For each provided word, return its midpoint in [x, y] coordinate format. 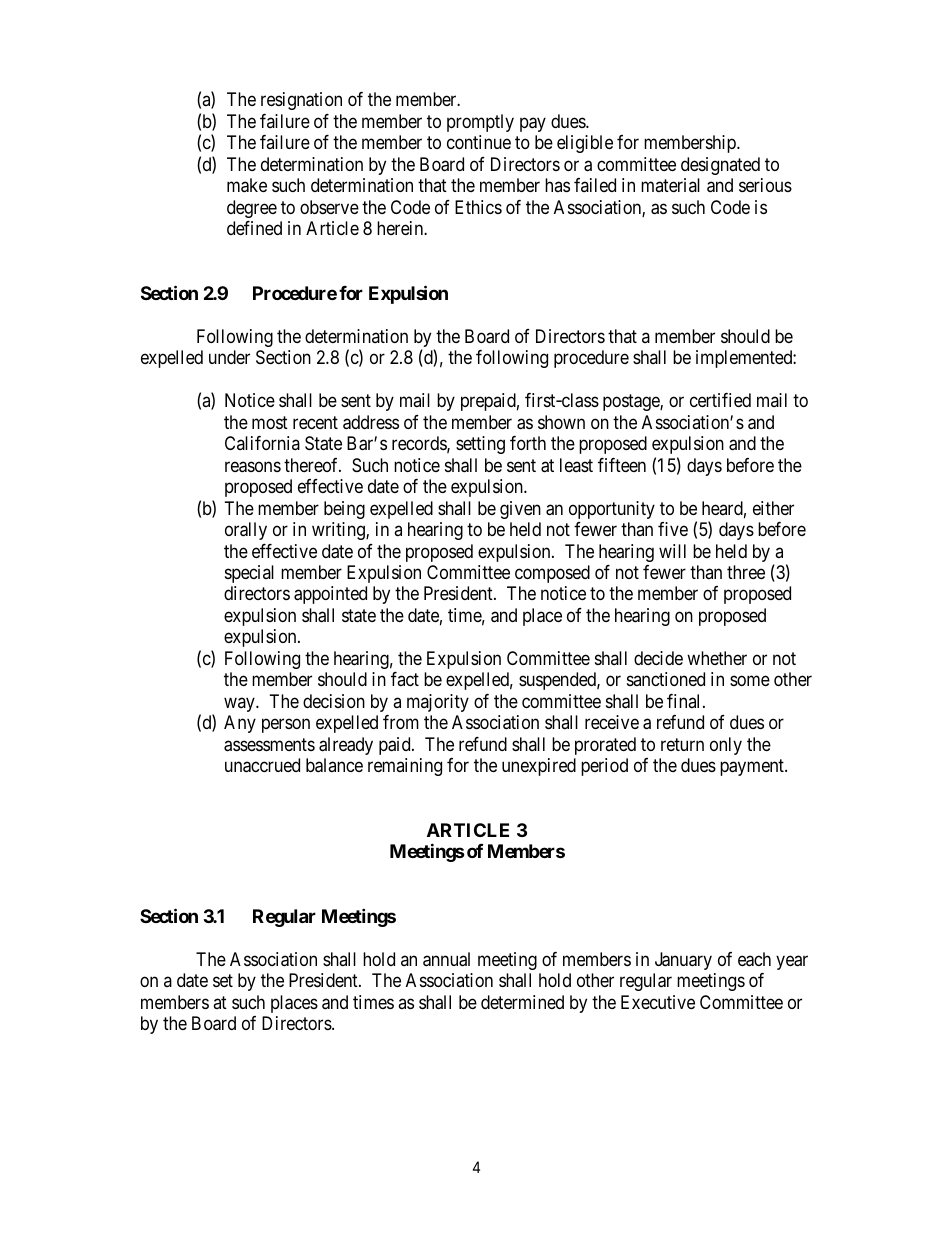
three [746, 572]
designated [720, 166]
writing [339, 531]
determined [522, 1002]
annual [446, 959]
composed [552, 574]
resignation [301, 101]
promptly [480, 123]
